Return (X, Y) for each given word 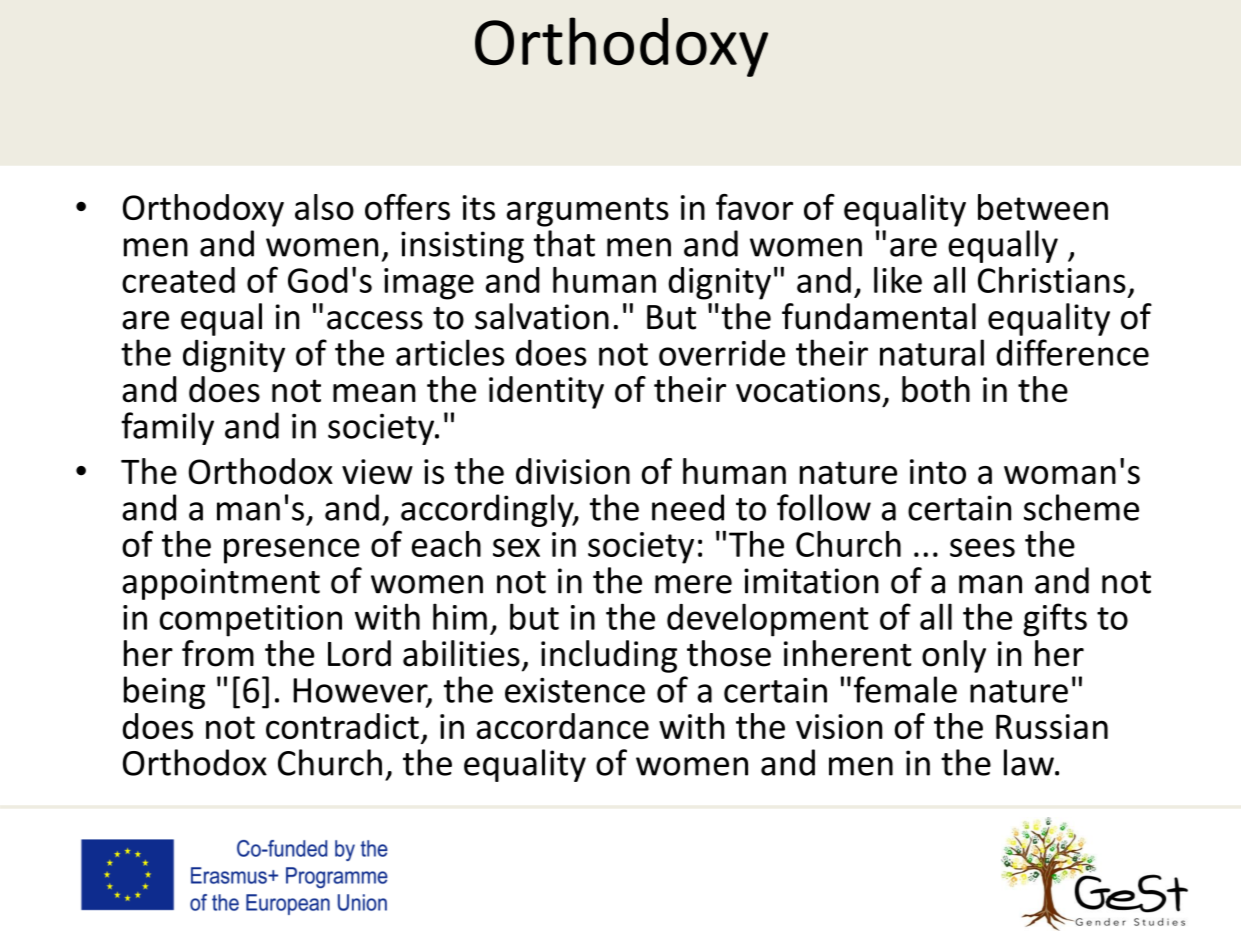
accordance (563, 726)
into (938, 471)
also (324, 207)
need (688, 507)
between (1043, 207)
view (377, 471)
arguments (588, 212)
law (1030, 762)
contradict (342, 726)
